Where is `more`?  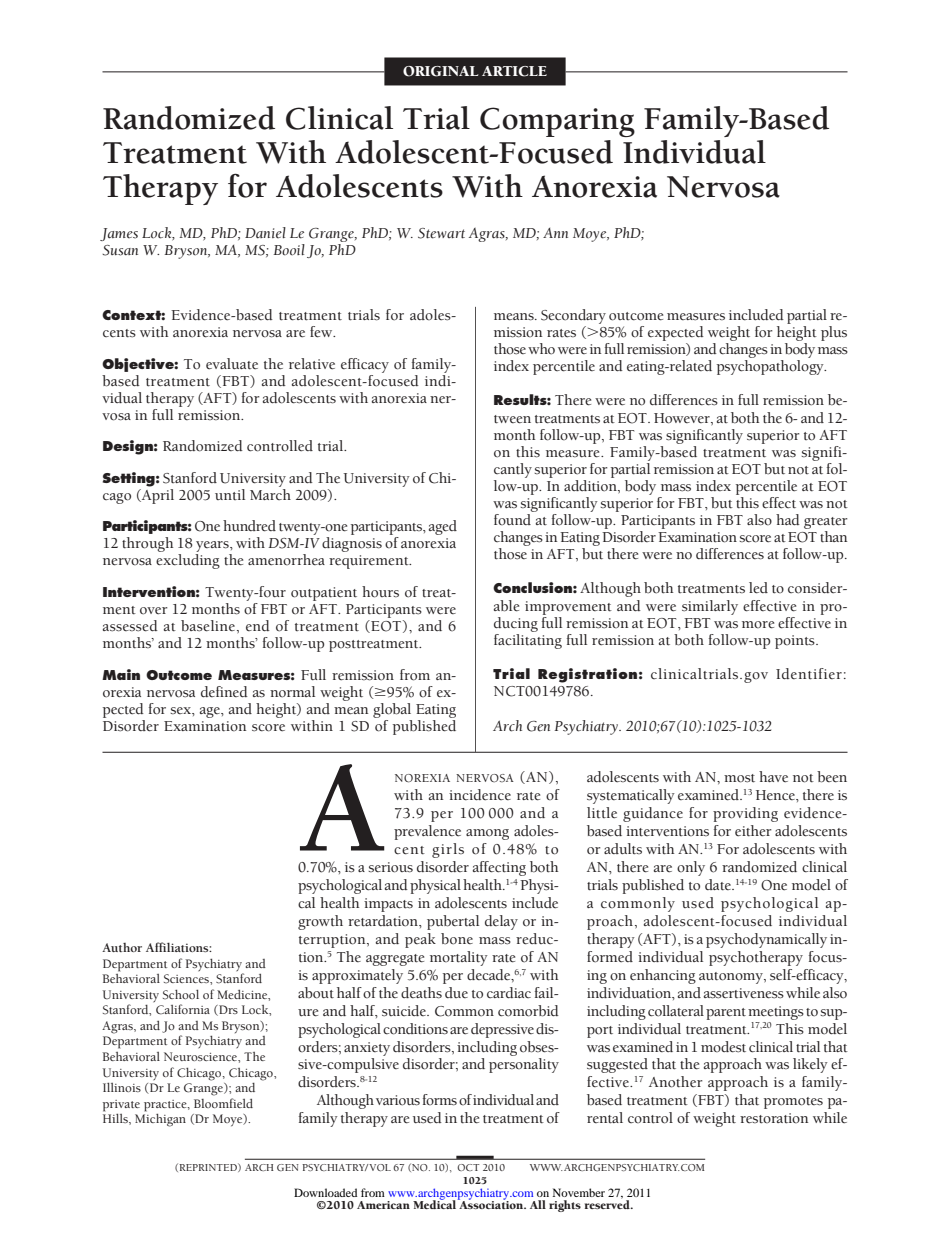
more is located at coordinates (758, 625).
